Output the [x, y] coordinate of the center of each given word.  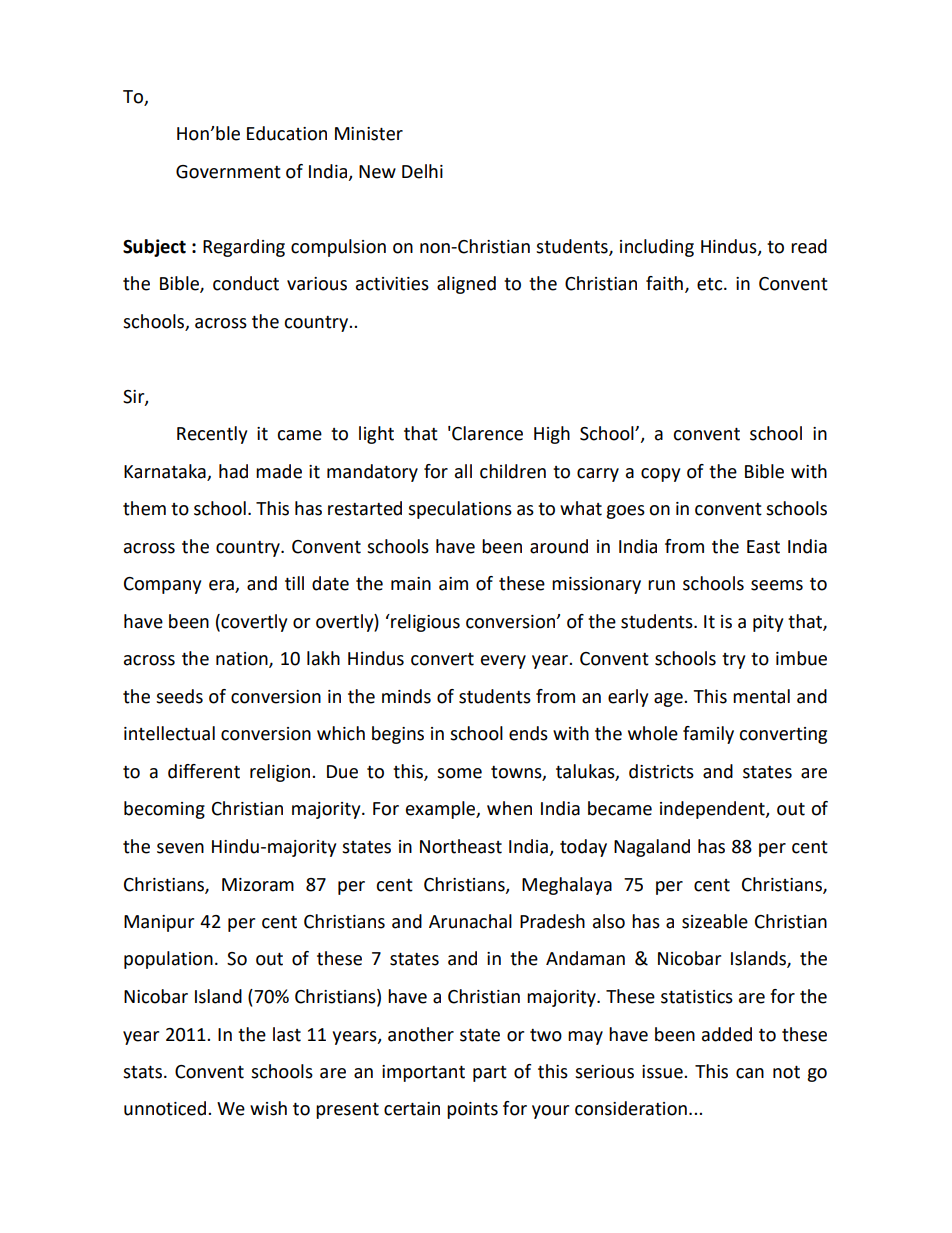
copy [660, 475]
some [459, 773]
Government [228, 172]
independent [713, 810]
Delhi [422, 171]
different [204, 771]
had [233, 471]
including [657, 248]
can [750, 1073]
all [463, 471]
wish [268, 1108]
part [490, 1074]
